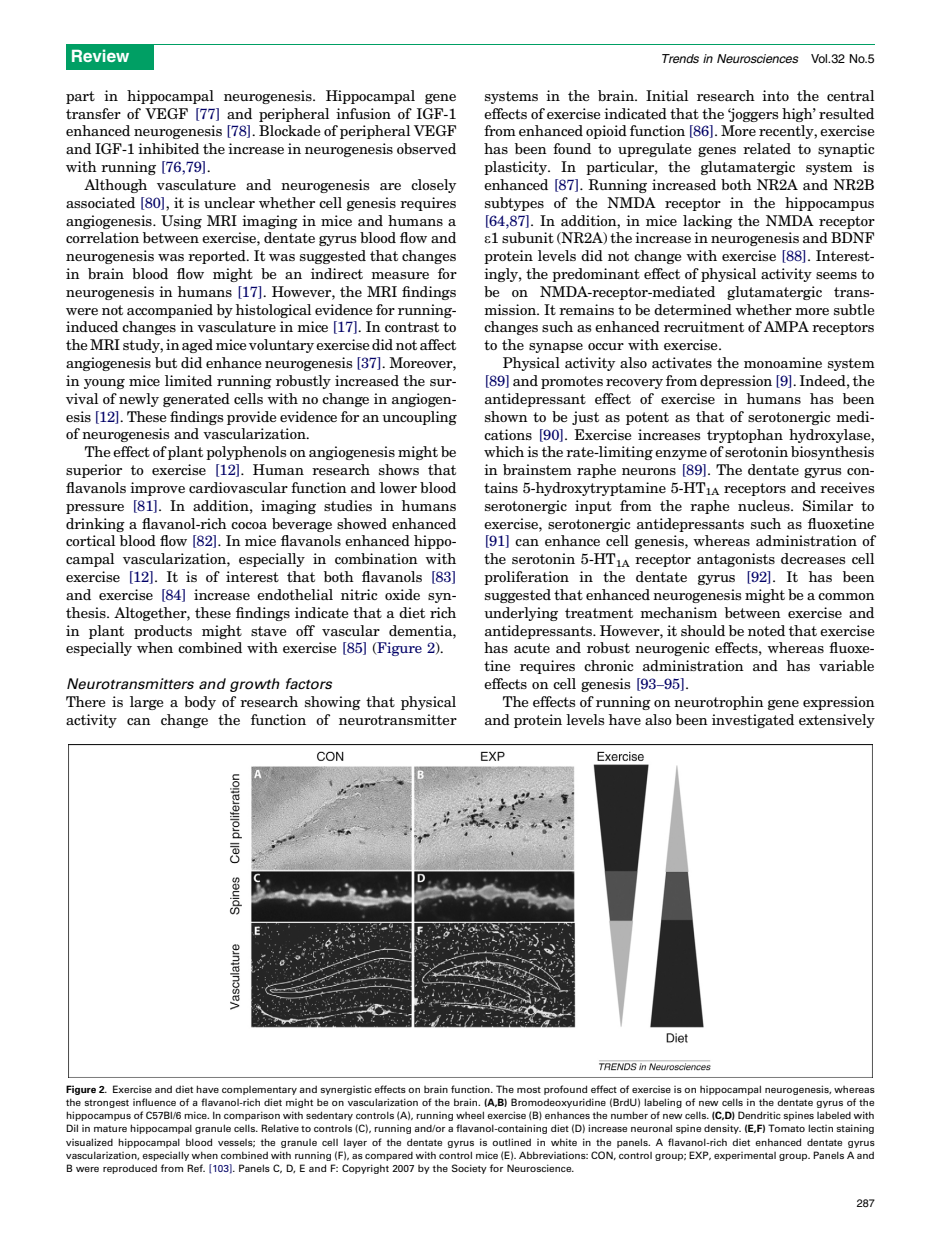 The image size is (952, 1235). I want to click on Ref, so click(196, 1168).
